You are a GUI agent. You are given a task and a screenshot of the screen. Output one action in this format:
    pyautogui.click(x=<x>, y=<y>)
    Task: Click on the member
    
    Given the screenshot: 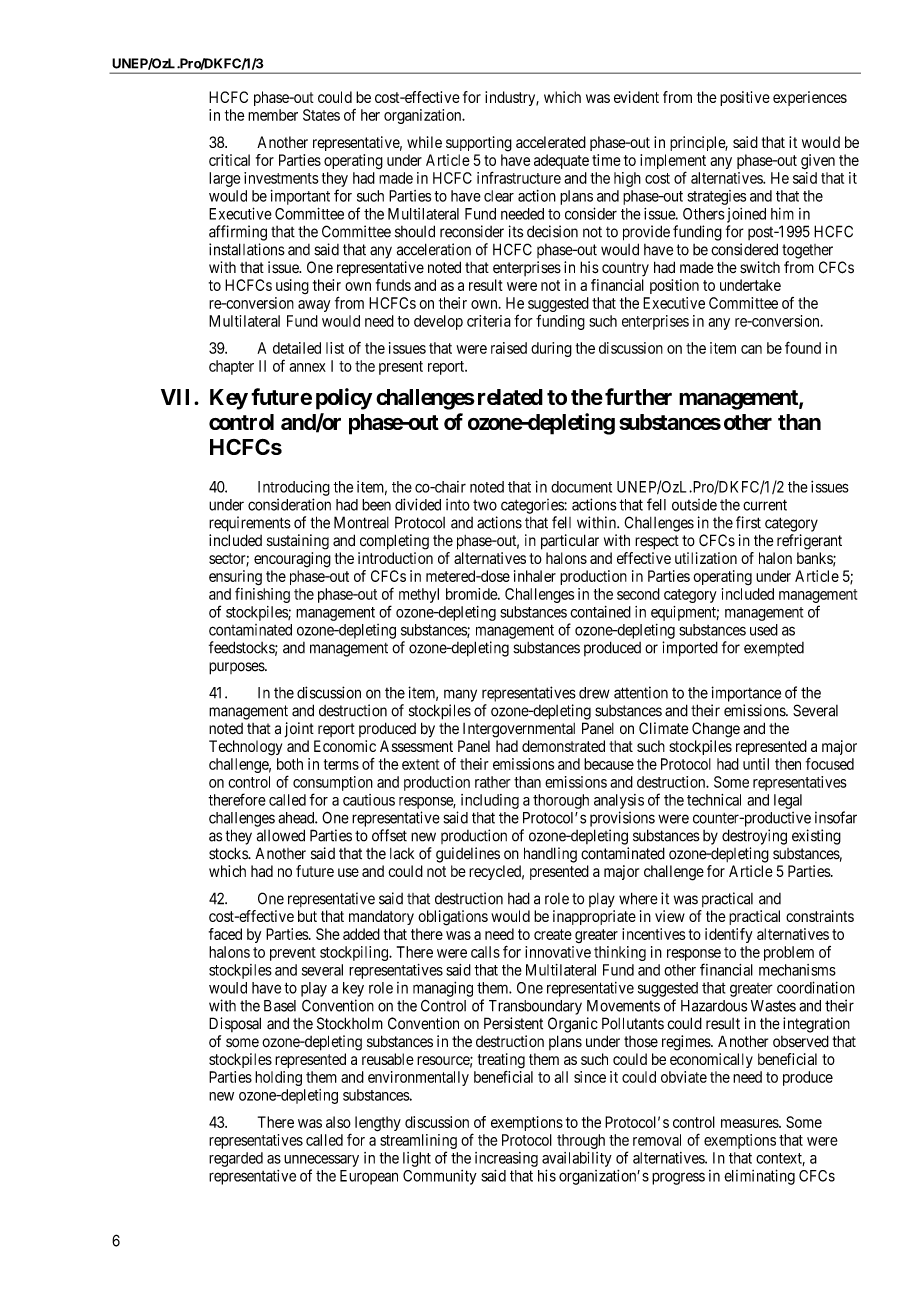 What is the action you would take?
    pyautogui.click(x=273, y=115)
